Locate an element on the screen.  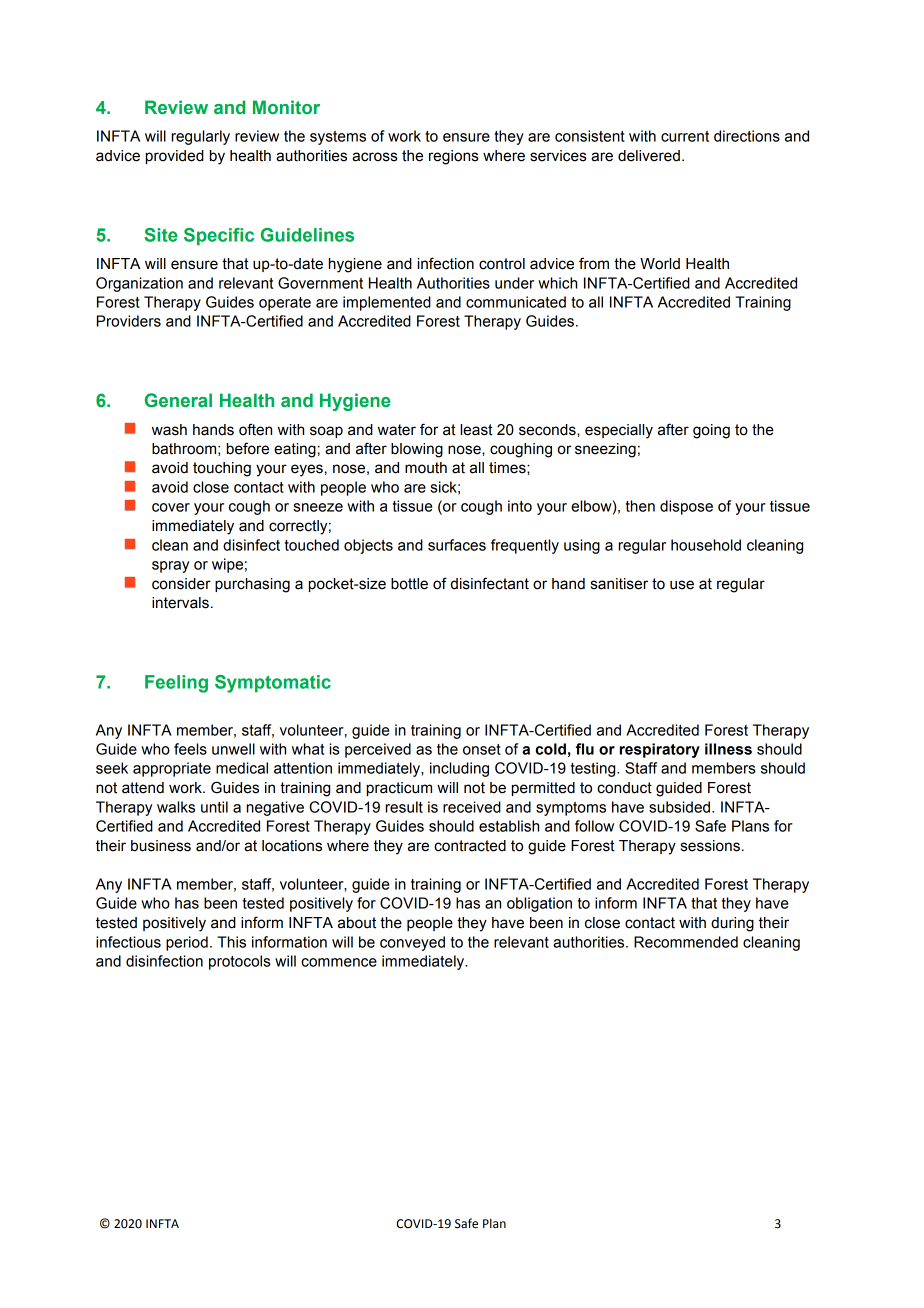
regions is located at coordinates (454, 157).
